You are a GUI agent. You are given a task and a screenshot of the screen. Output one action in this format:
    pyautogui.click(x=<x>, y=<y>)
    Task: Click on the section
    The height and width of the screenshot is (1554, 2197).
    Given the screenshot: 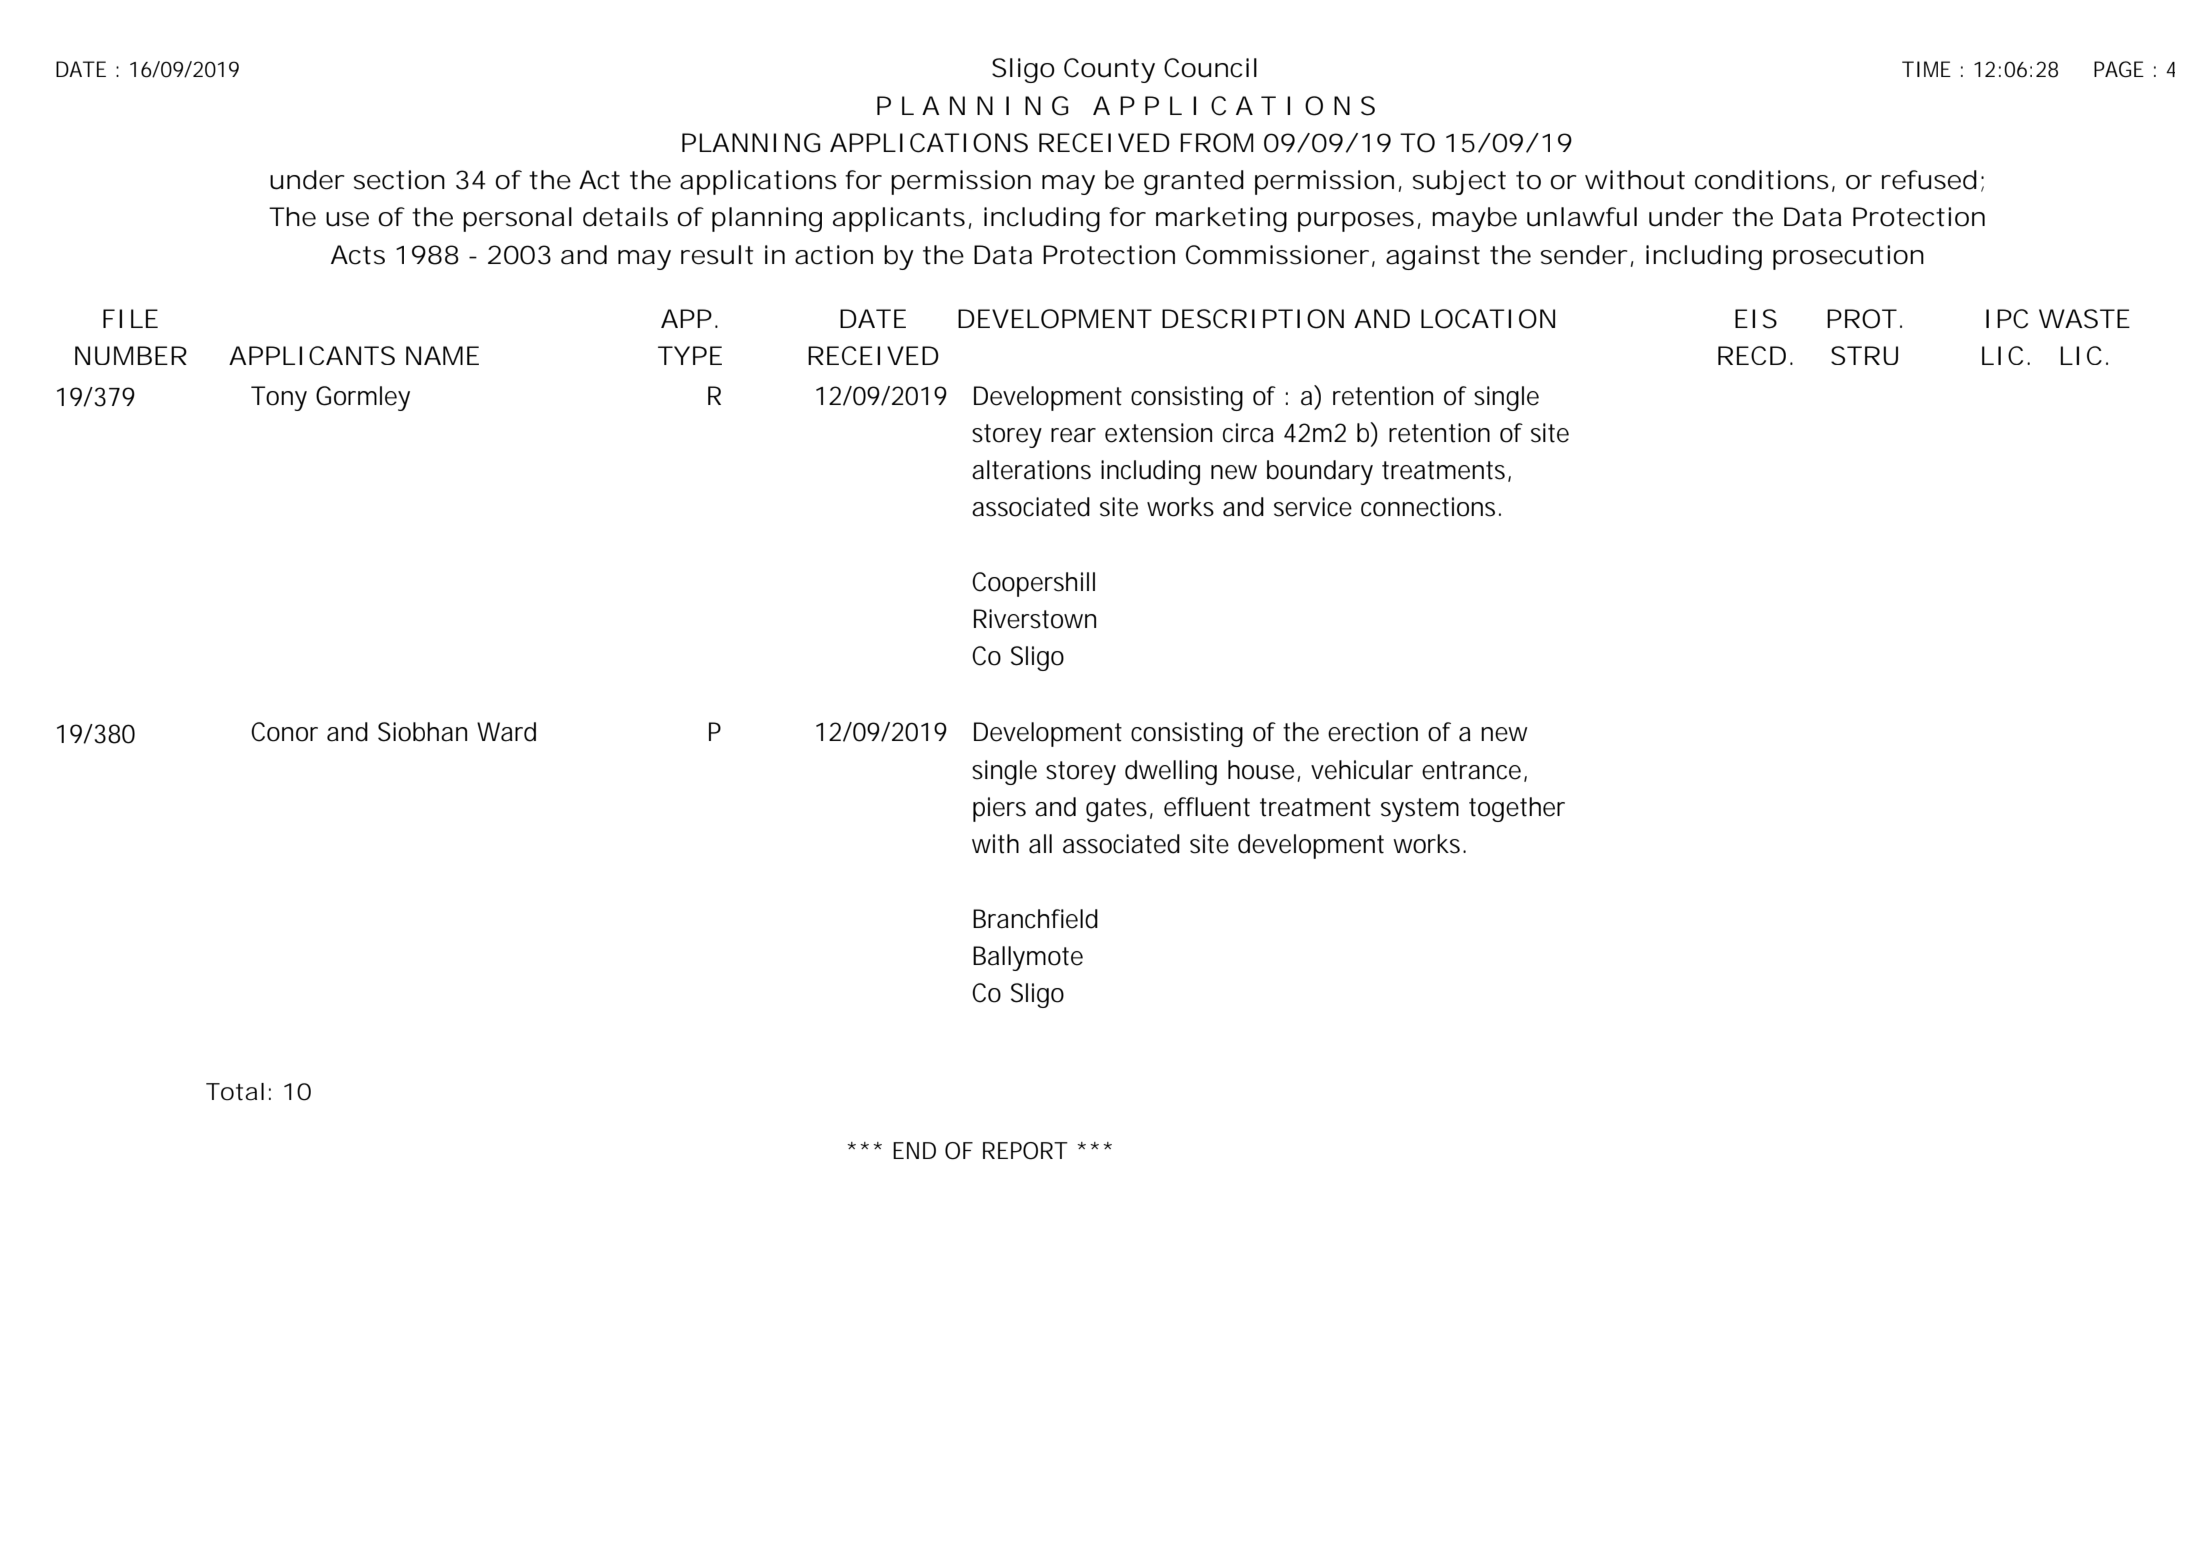 What is the action you would take?
    pyautogui.click(x=399, y=180)
